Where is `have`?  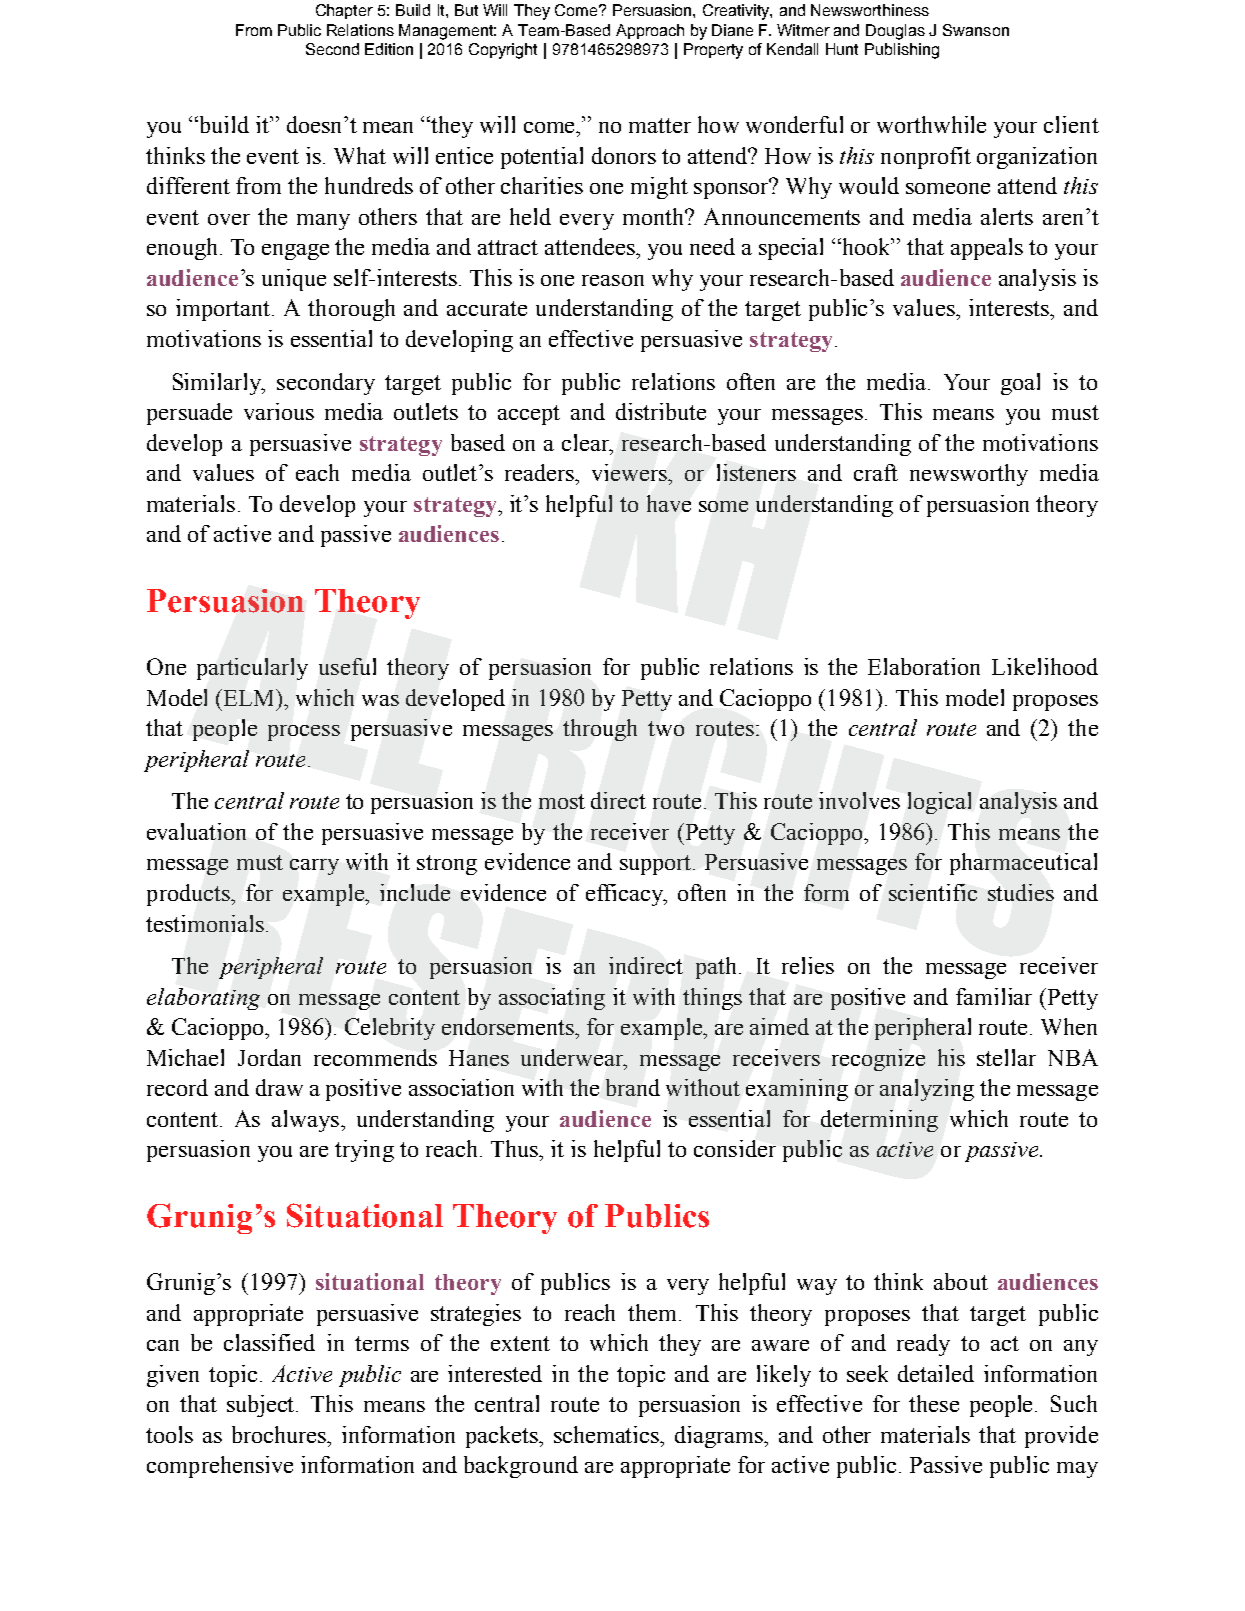
have is located at coordinates (669, 503).
